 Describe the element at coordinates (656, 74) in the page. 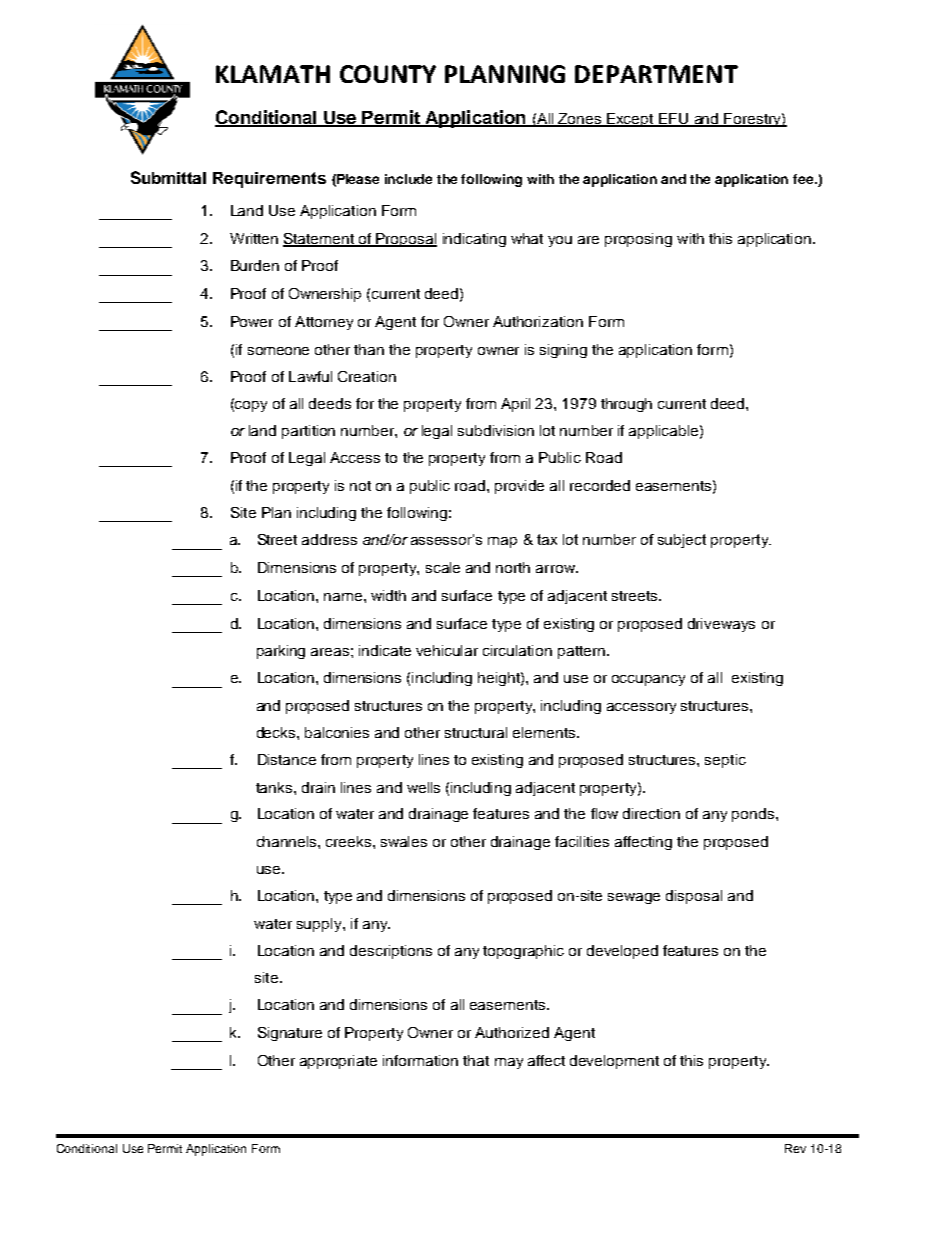

I see `DEPARTMENT` at that location.
